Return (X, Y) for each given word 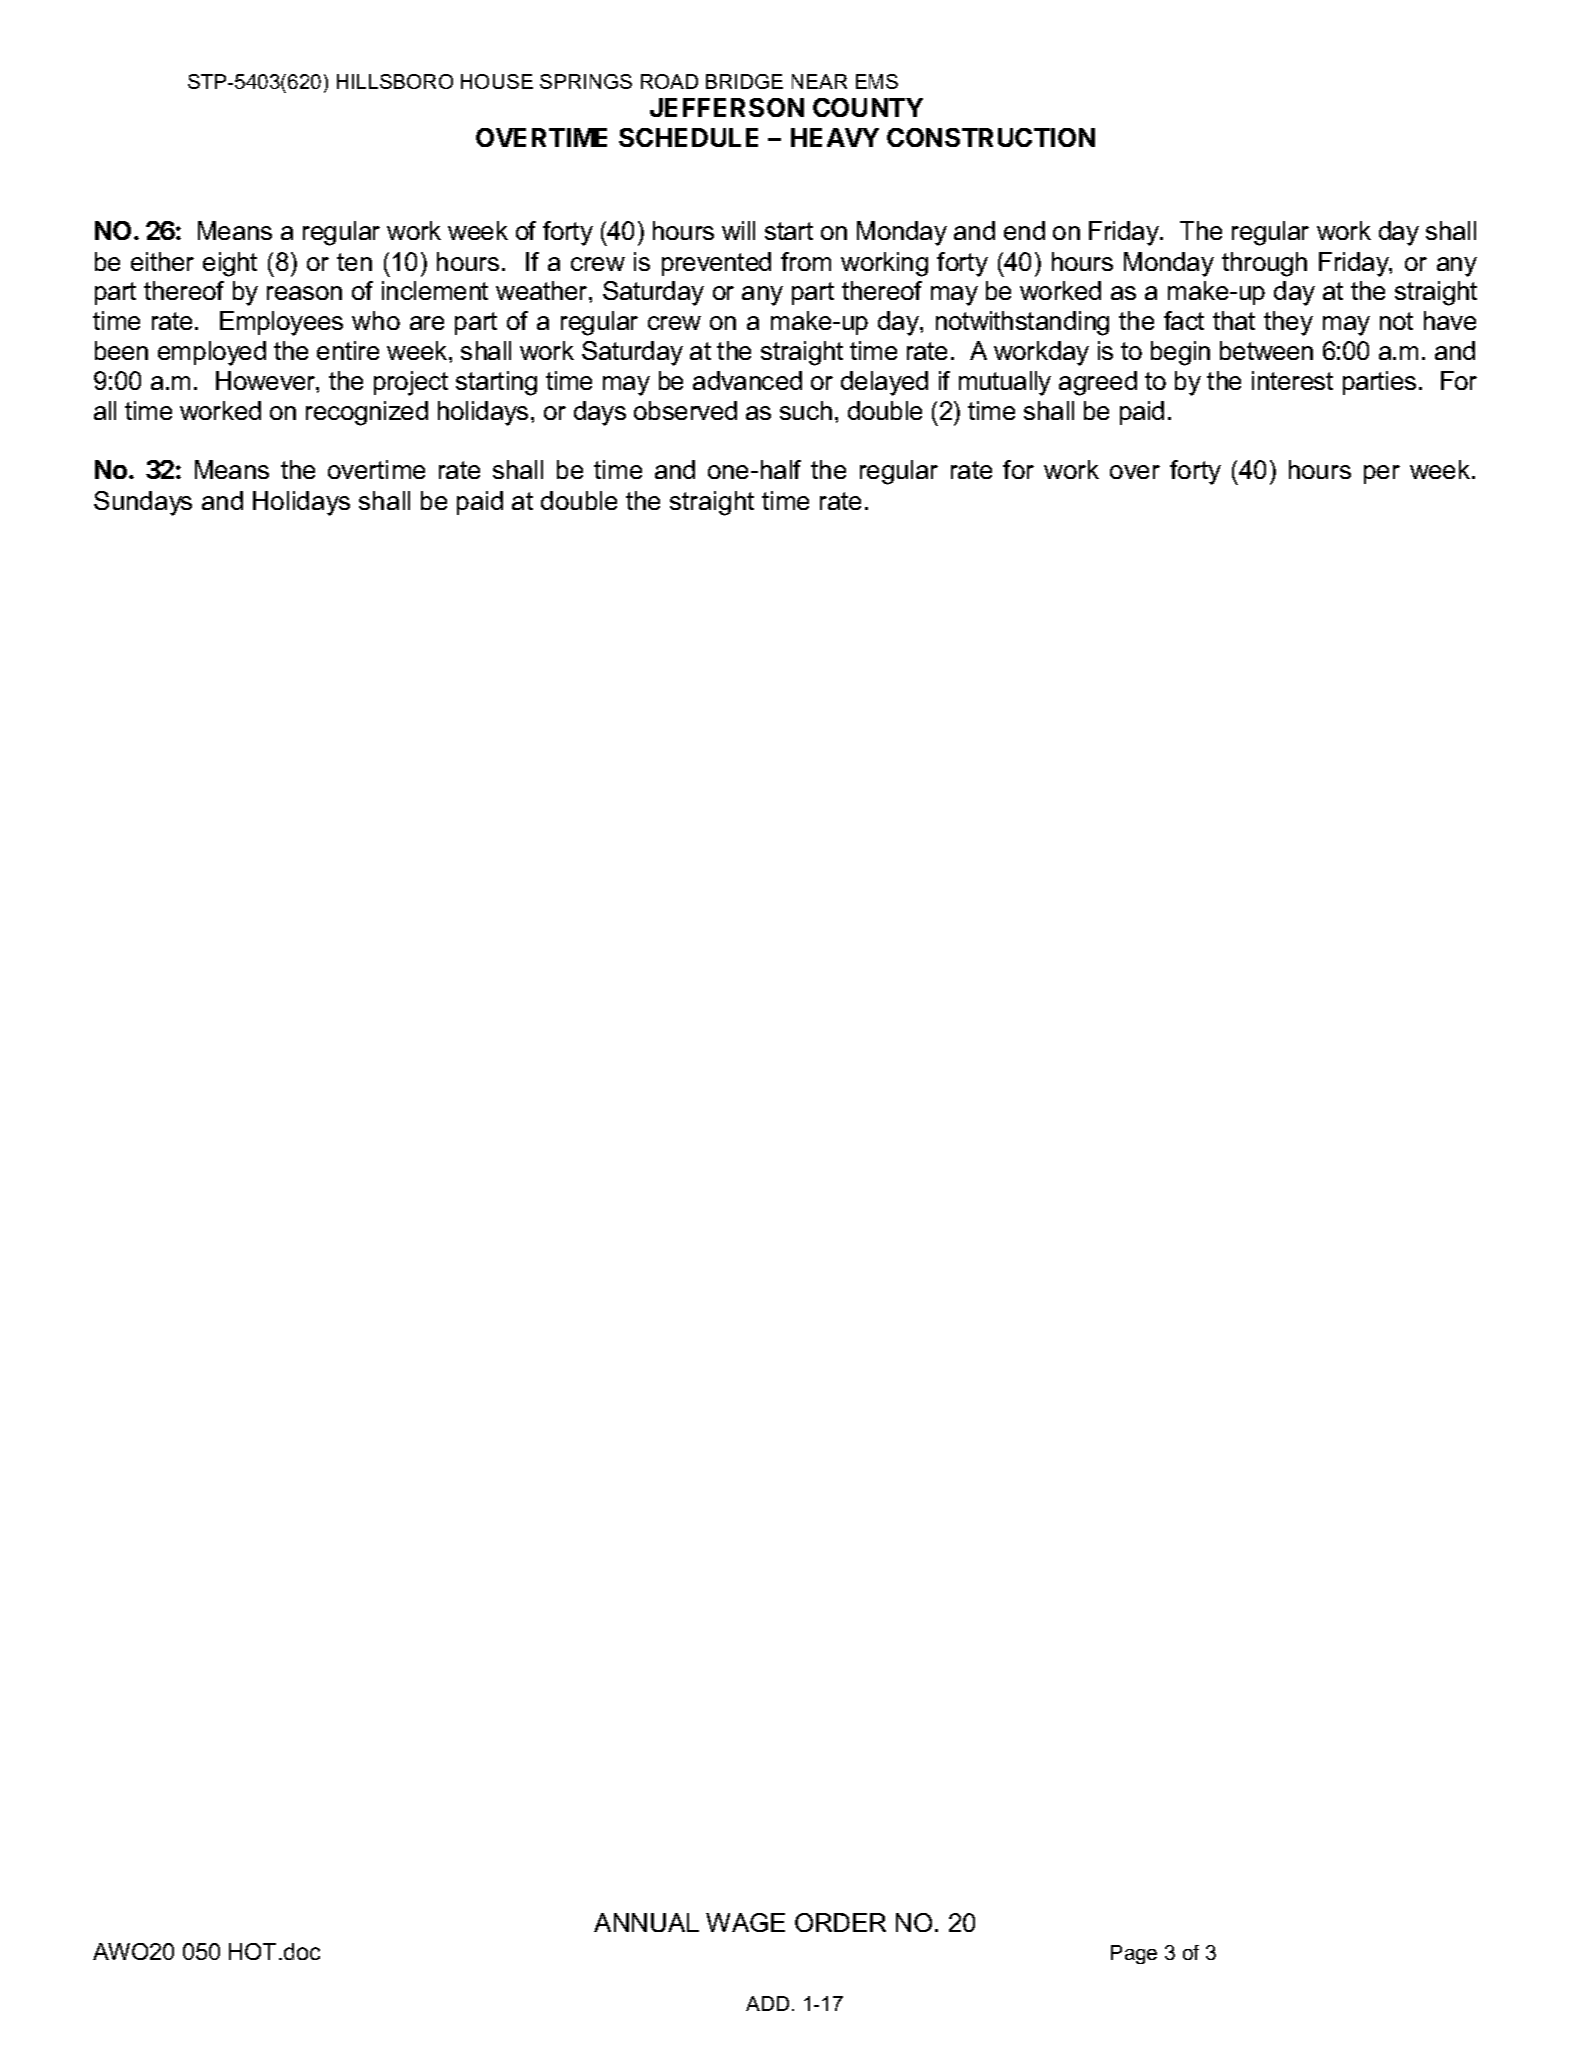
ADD (767, 2003)
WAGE (745, 1922)
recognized (367, 413)
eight (230, 264)
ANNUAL (646, 1922)
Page (1134, 1954)
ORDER (840, 1922)
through (1264, 264)
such (806, 410)
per (1382, 474)
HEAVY (835, 137)
